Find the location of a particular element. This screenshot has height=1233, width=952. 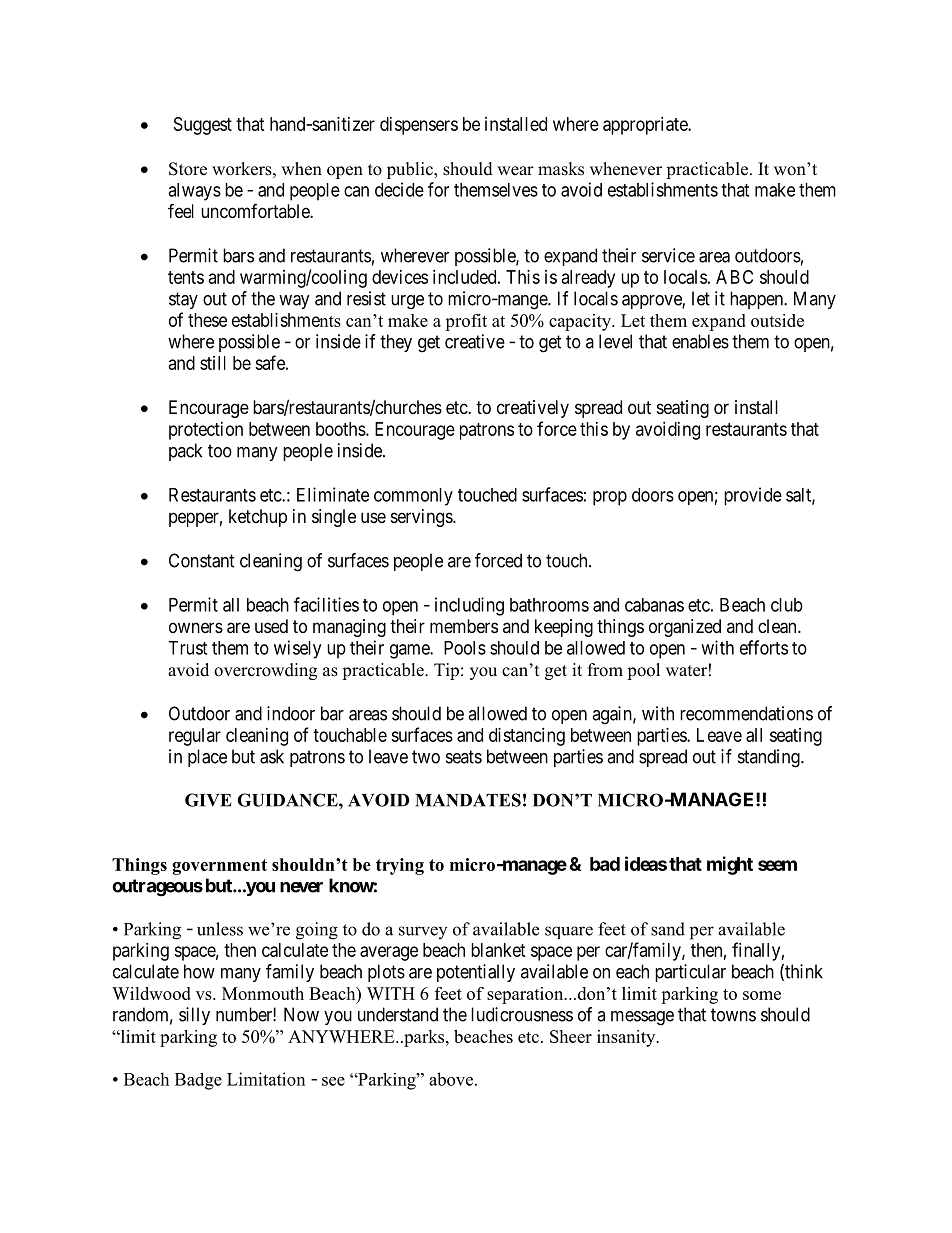

service is located at coordinates (668, 255).
